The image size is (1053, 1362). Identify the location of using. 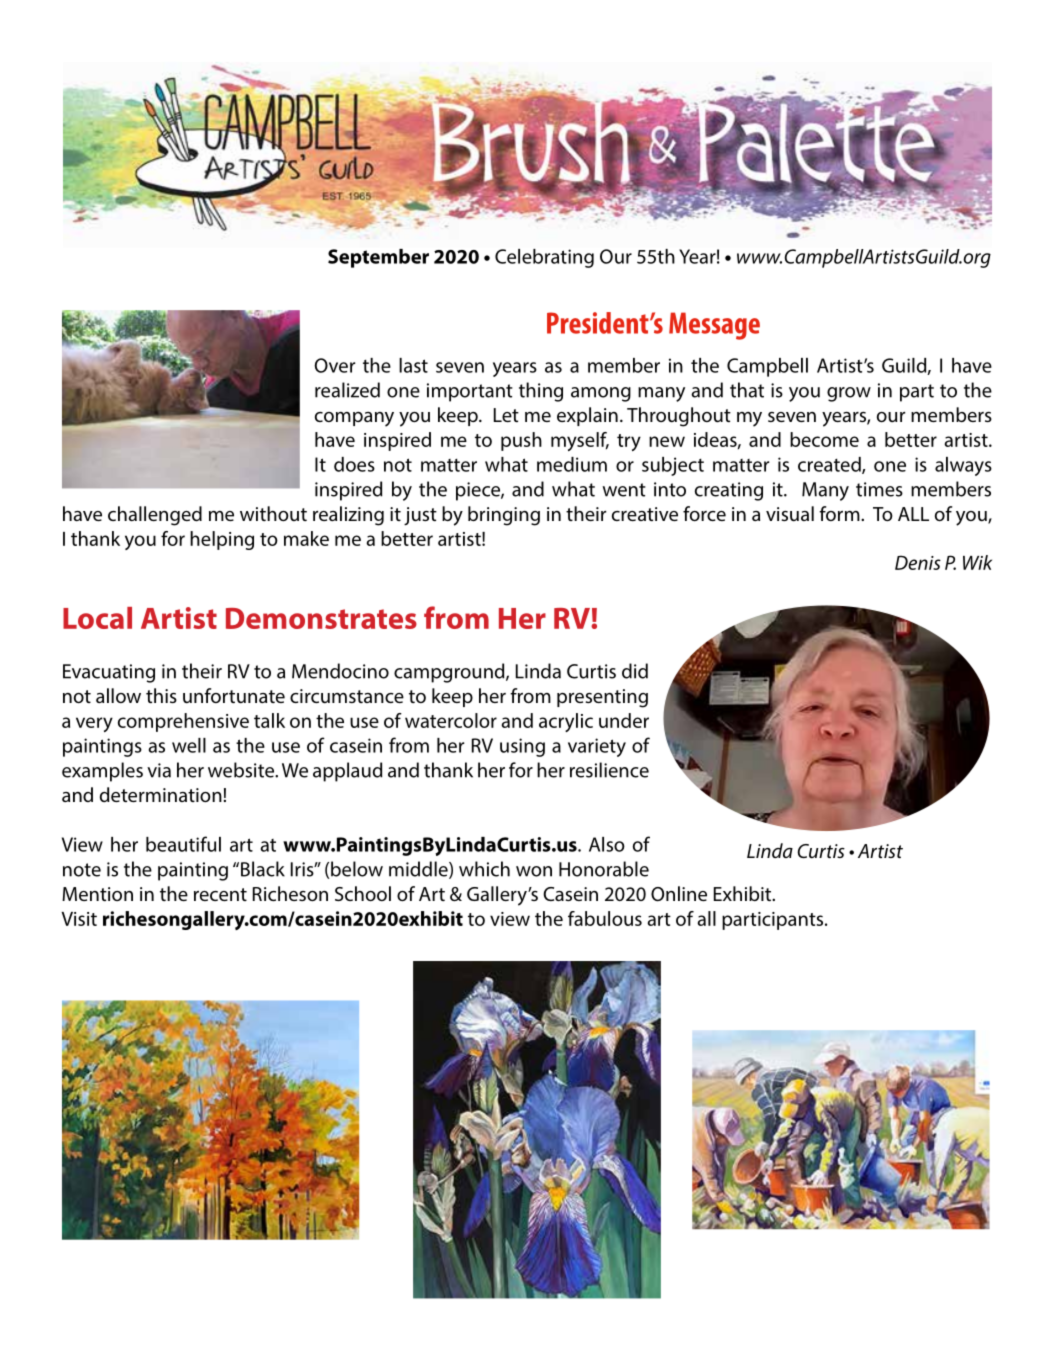
(522, 747).
